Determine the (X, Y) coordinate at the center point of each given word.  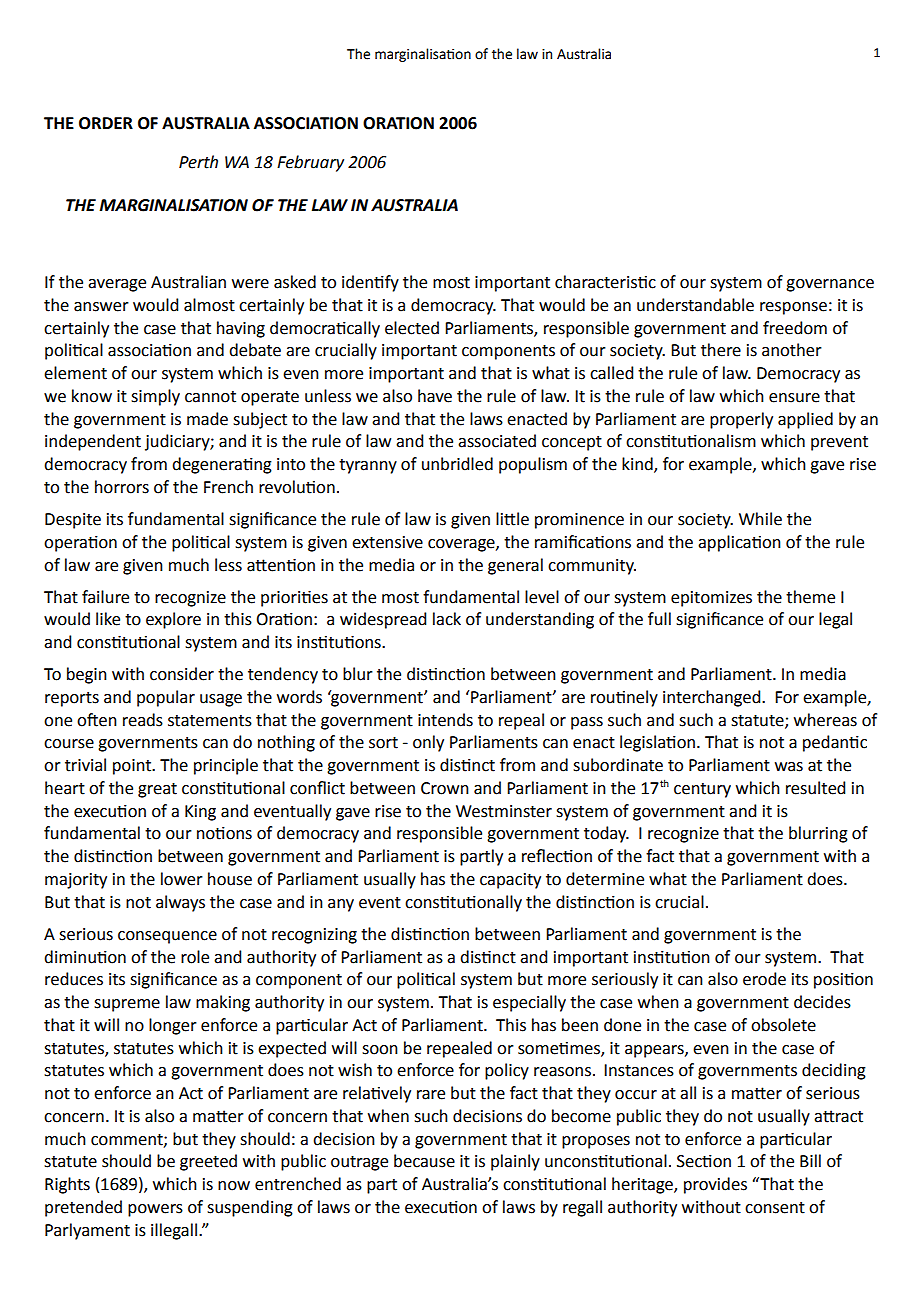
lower (182, 879)
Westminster (504, 811)
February (310, 163)
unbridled (457, 464)
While (760, 519)
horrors (122, 487)
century (702, 790)
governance (830, 285)
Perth (198, 162)
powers (155, 1210)
